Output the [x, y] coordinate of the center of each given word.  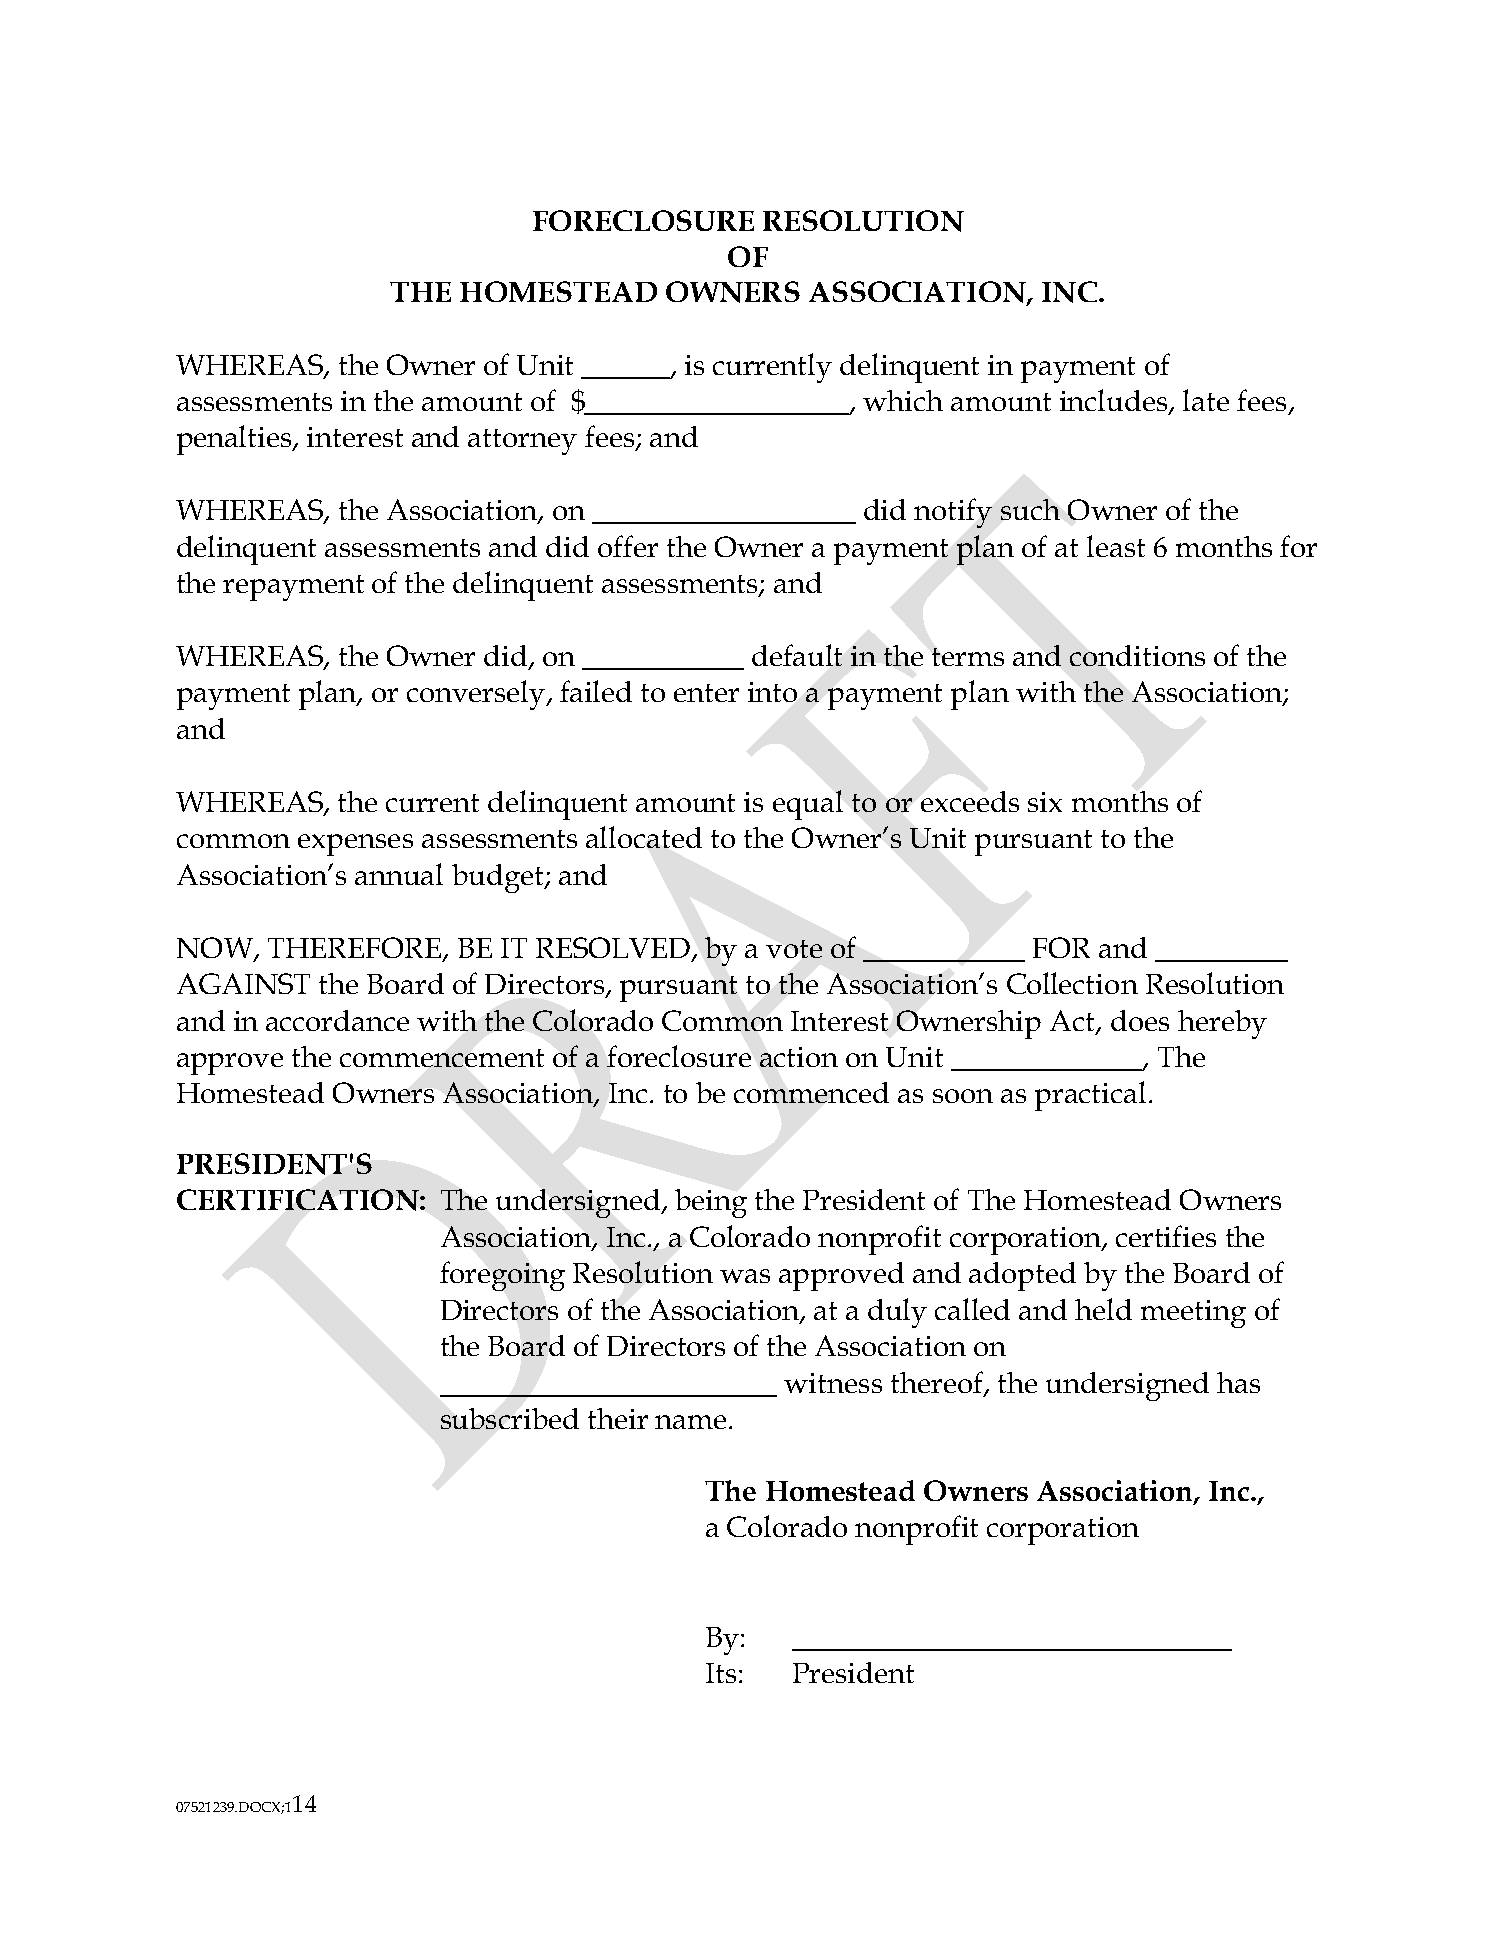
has [1238, 1382]
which [903, 400]
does [1140, 1020]
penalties [235, 440]
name [690, 1422]
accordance [337, 1020]
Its [721, 1673]
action [799, 1057]
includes [1115, 401]
